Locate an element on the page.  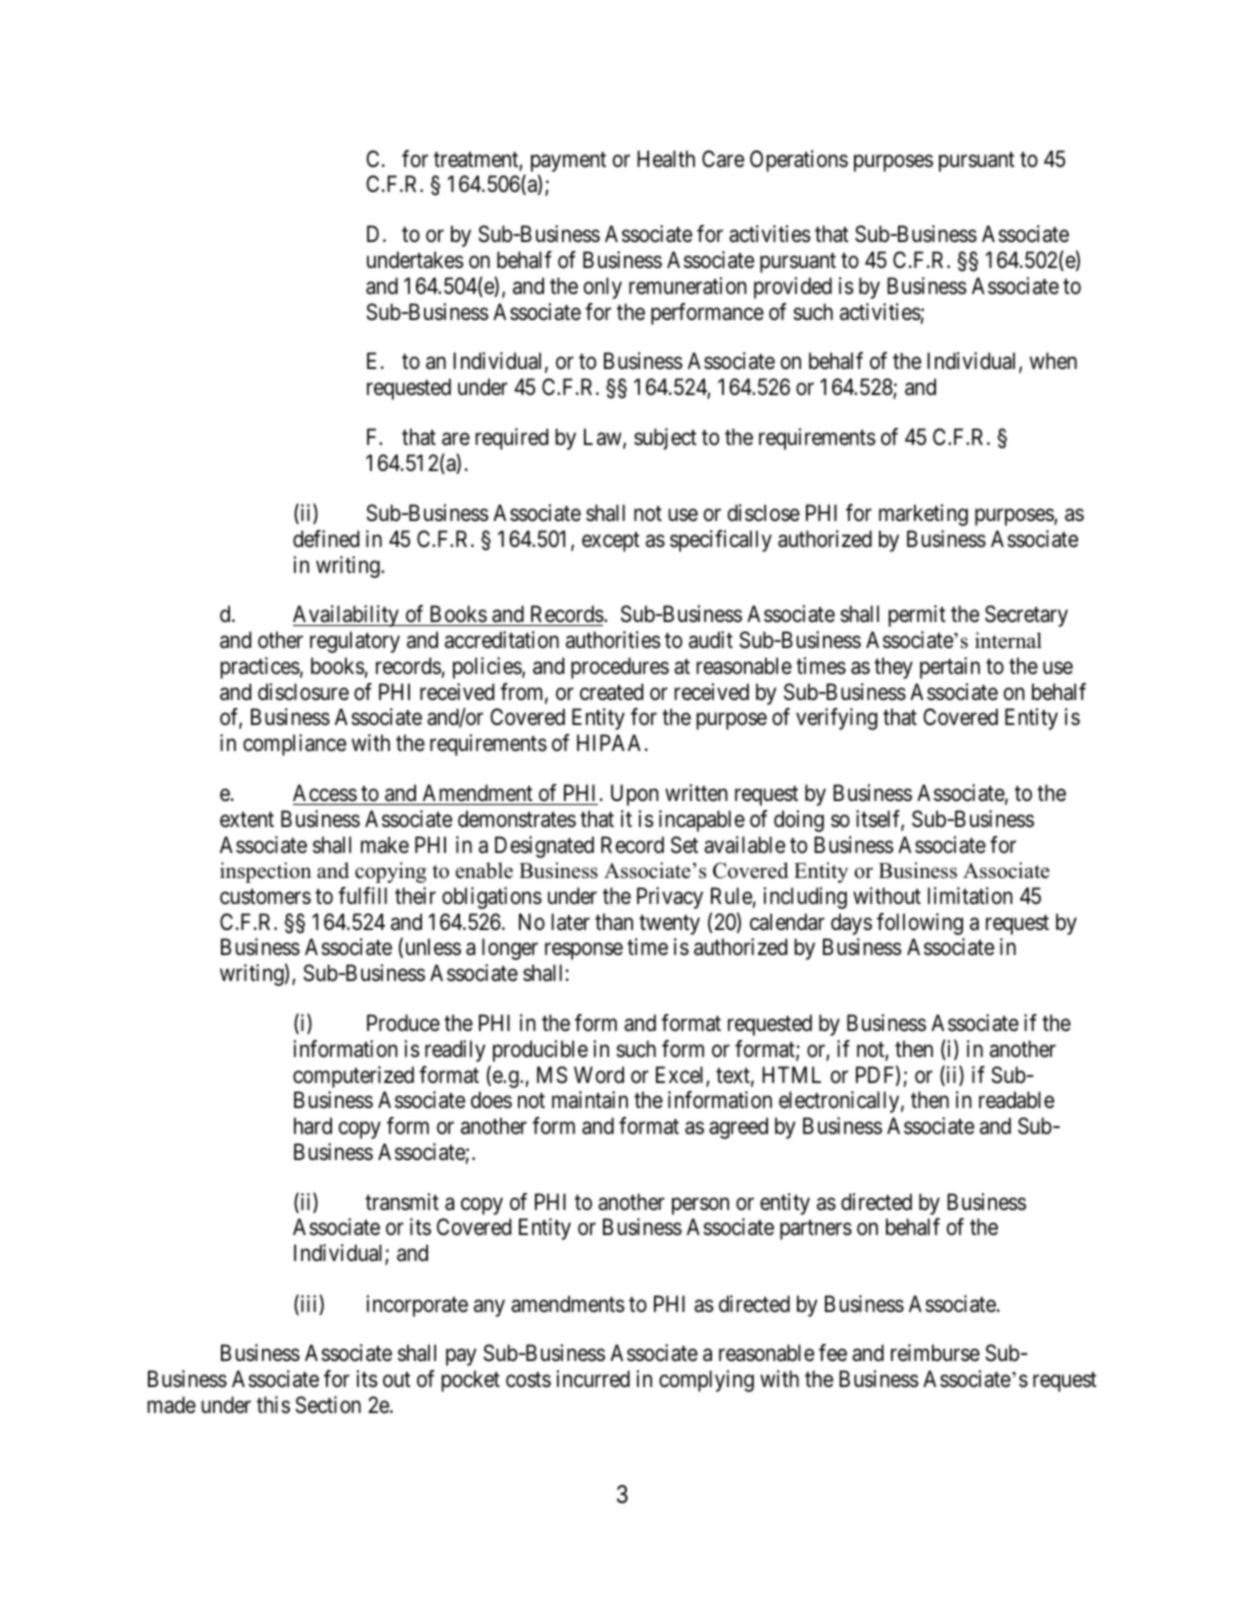
this is located at coordinates (273, 1405).
